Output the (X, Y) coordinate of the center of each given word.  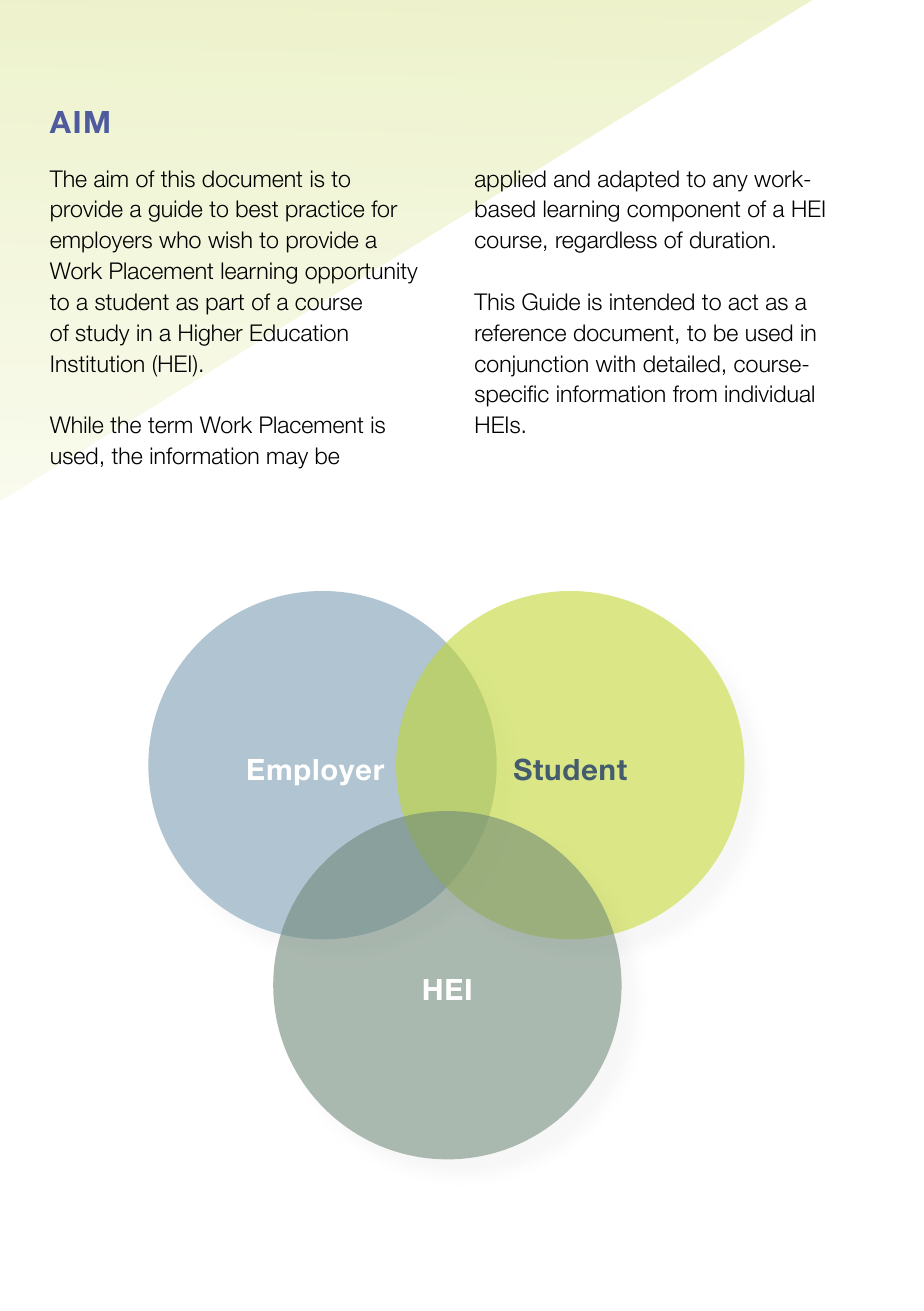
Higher (211, 335)
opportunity (361, 273)
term (170, 425)
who (180, 240)
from (695, 394)
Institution (97, 364)
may (287, 460)
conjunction (531, 366)
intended (652, 302)
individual (769, 394)
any (730, 183)
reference (520, 333)
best (257, 209)
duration (729, 240)
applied (510, 181)
